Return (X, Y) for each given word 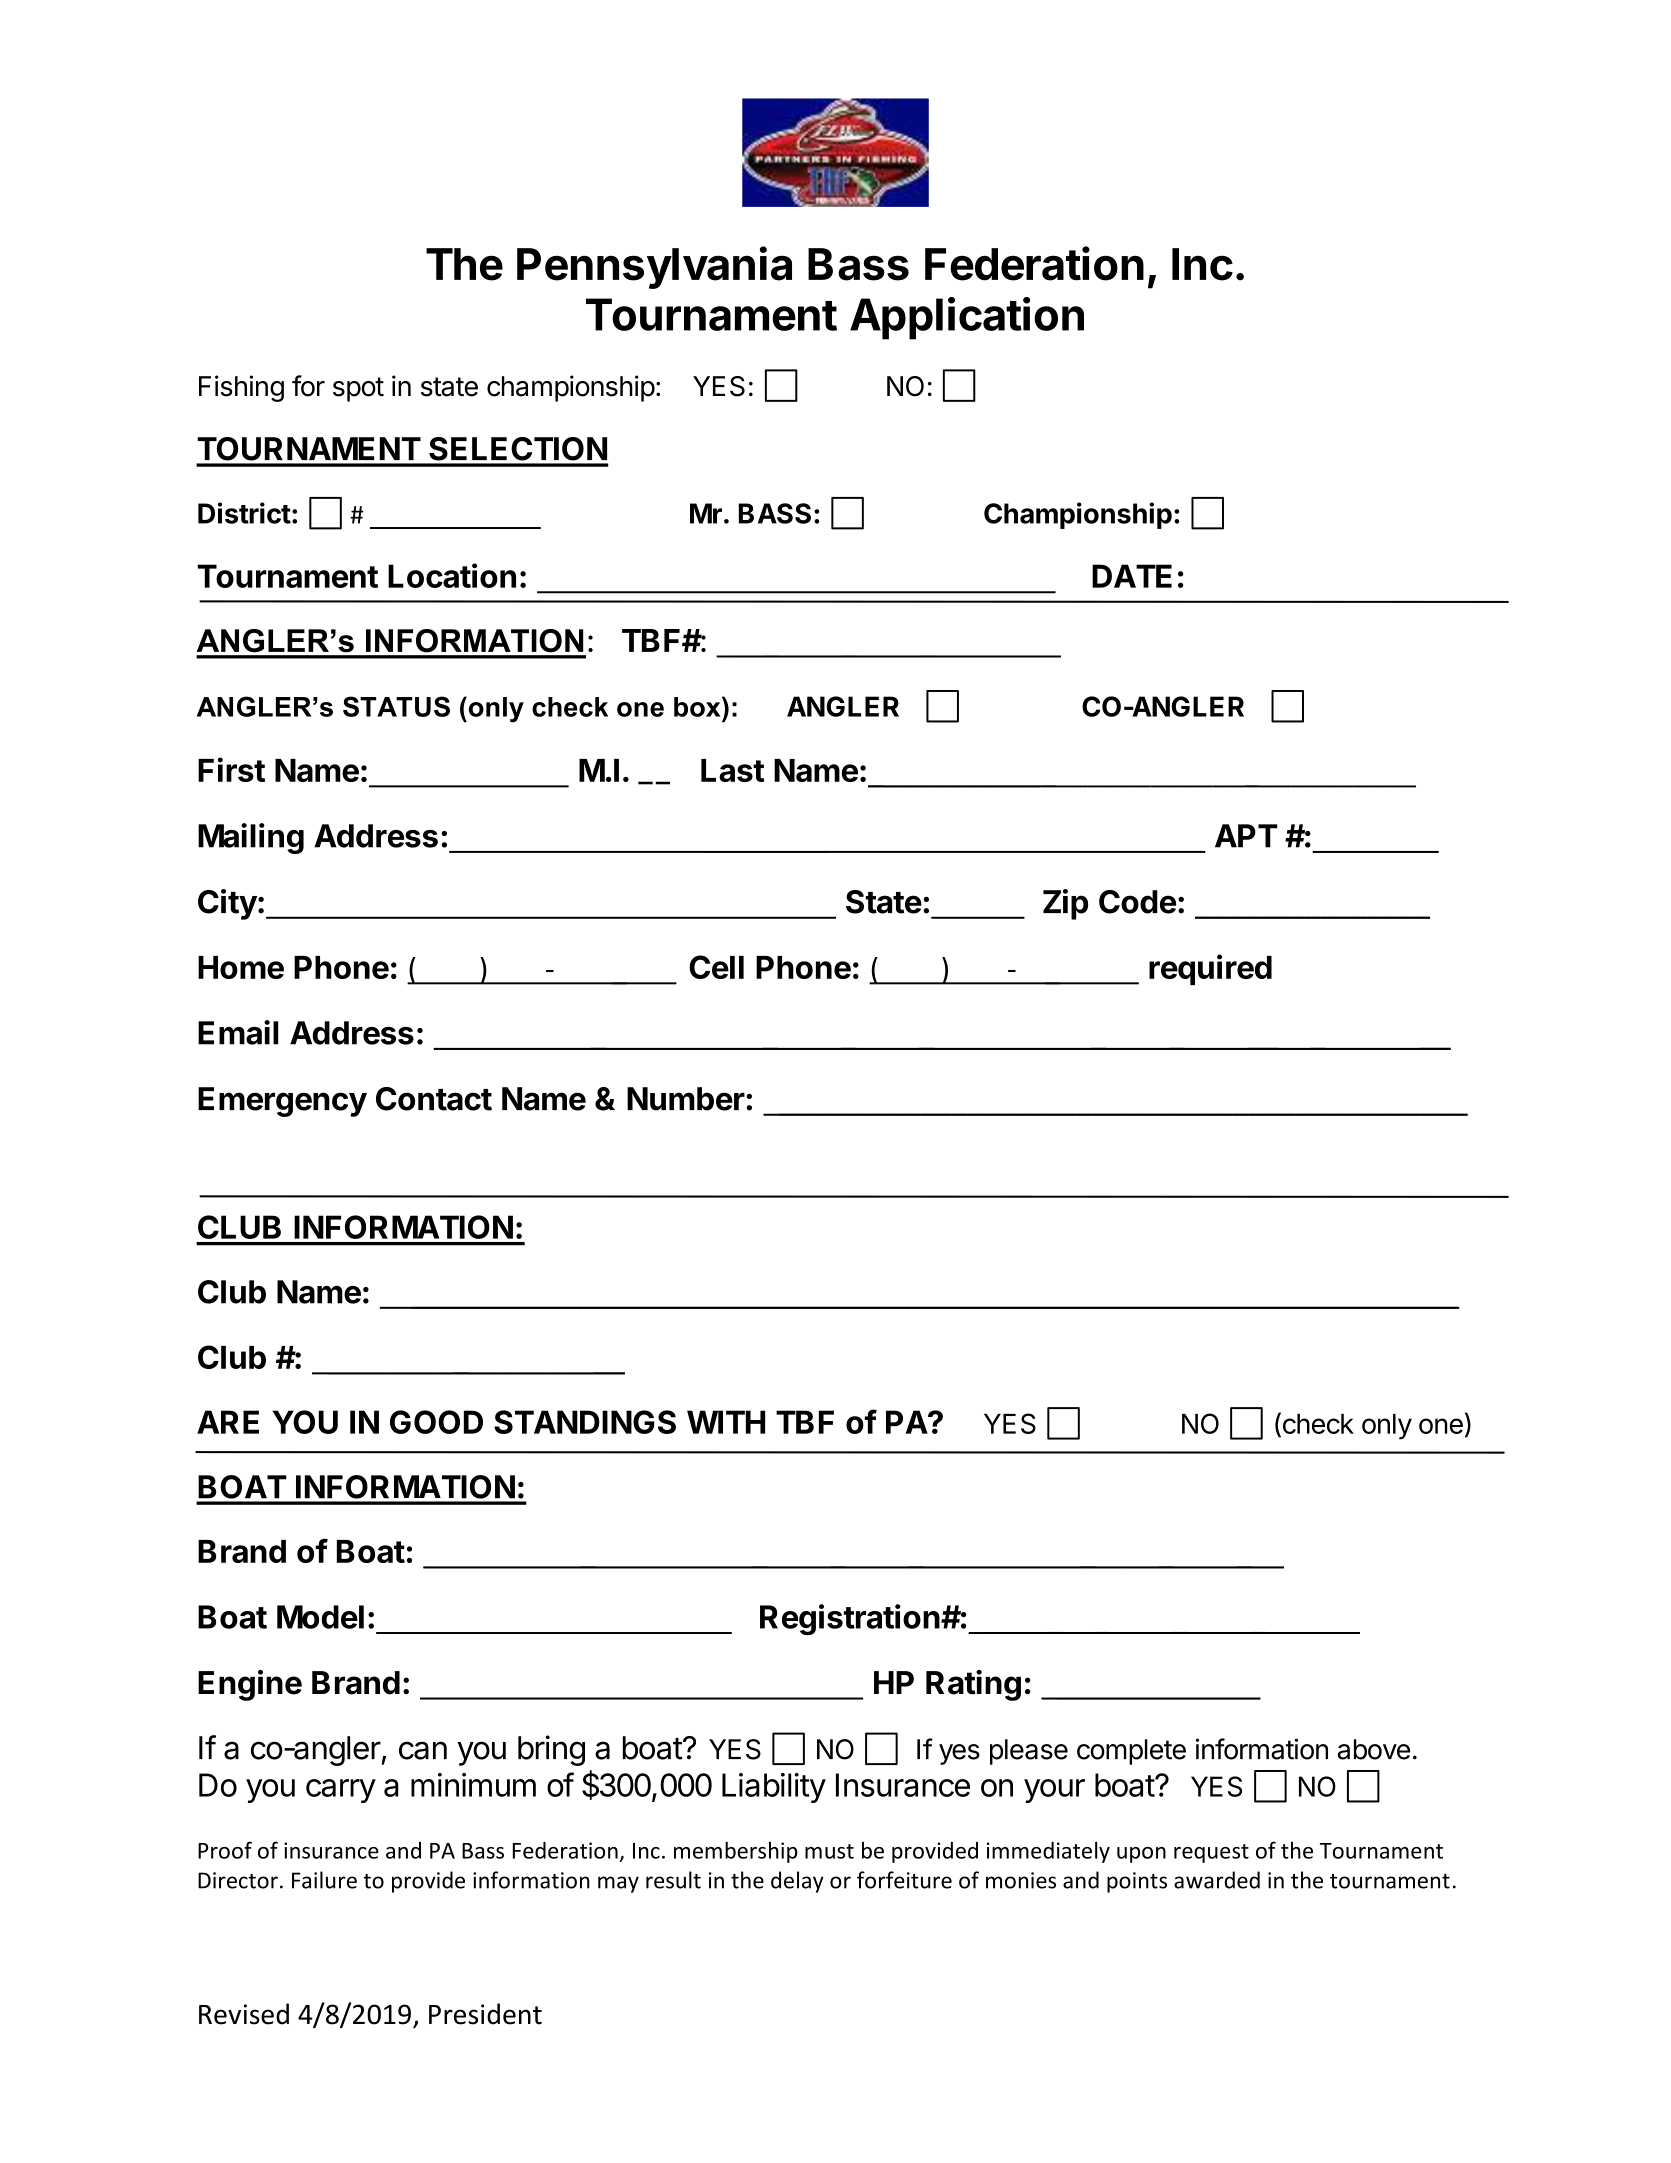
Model (320, 1617)
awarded (1217, 1880)
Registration (850, 1619)
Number (686, 1099)
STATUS (396, 706)
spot (358, 389)
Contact (434, 1099)
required (1210, 969)
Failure (324, 1880)
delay (797, 1882)
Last (732, 770)
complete (1131, 1752)
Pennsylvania (654, 267)
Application (967, 318)
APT (1246, 836)
